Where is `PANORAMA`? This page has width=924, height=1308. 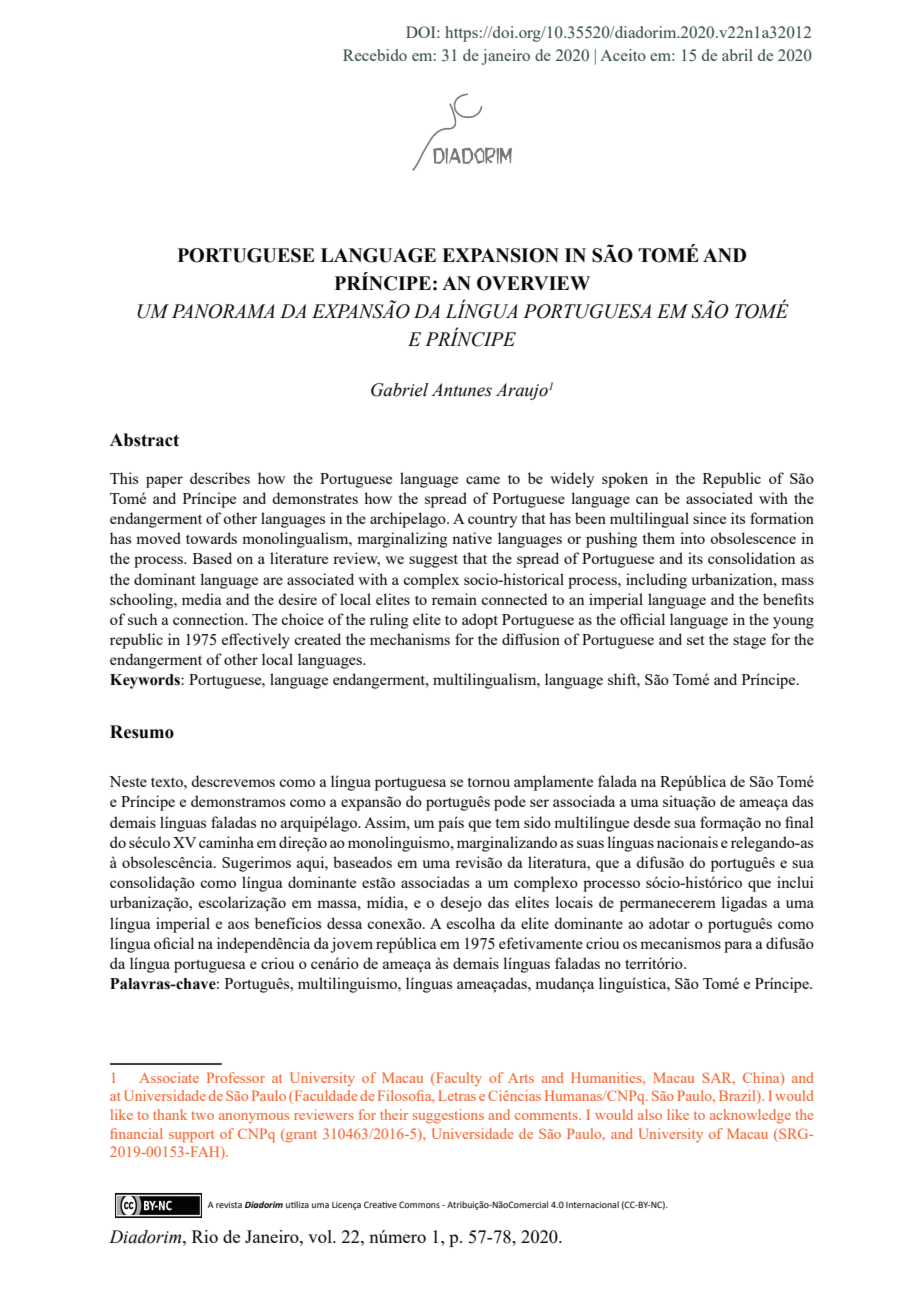 PANORAMA is located at coordinates (223, 311).
